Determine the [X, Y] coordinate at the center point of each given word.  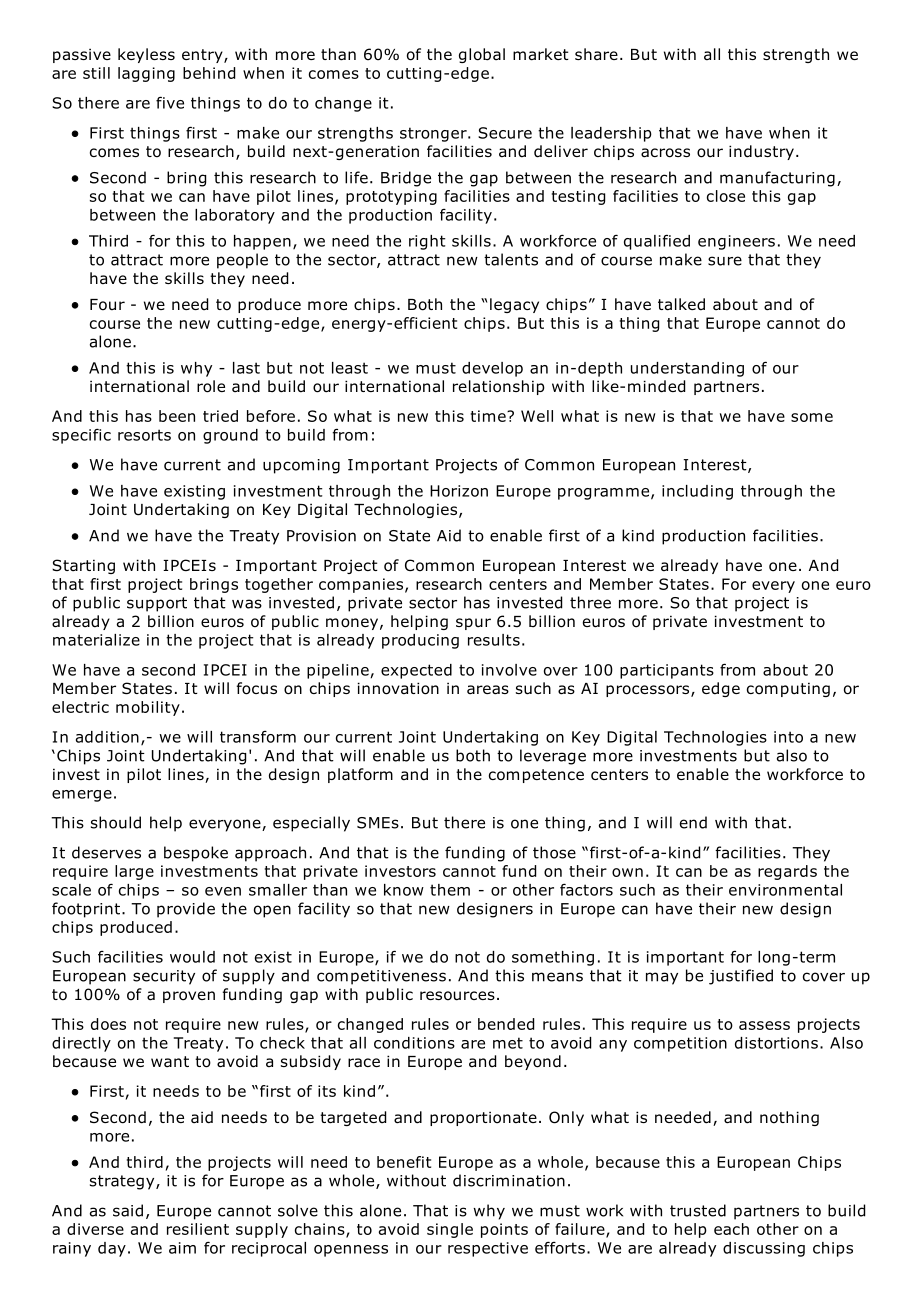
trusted [698, 1210]
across [665, 153]
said [128, 1210]
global [482, 55]
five [170, 102]
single [450, 1230]
